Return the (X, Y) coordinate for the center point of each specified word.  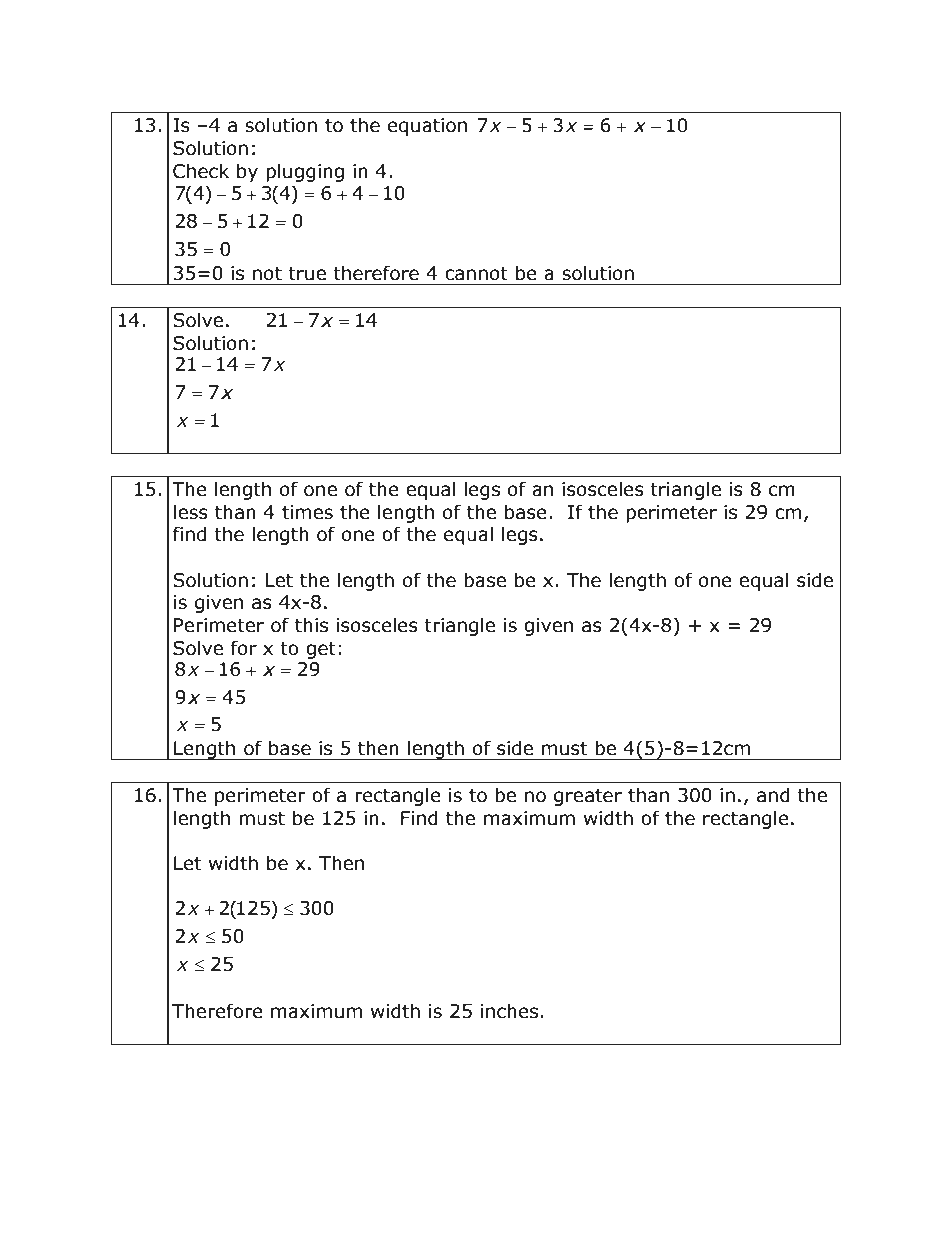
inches (509, 1011)
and (773, 795)
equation (427, 127)
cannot (476, 274)
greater (588, 797)
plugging (305, 172)
